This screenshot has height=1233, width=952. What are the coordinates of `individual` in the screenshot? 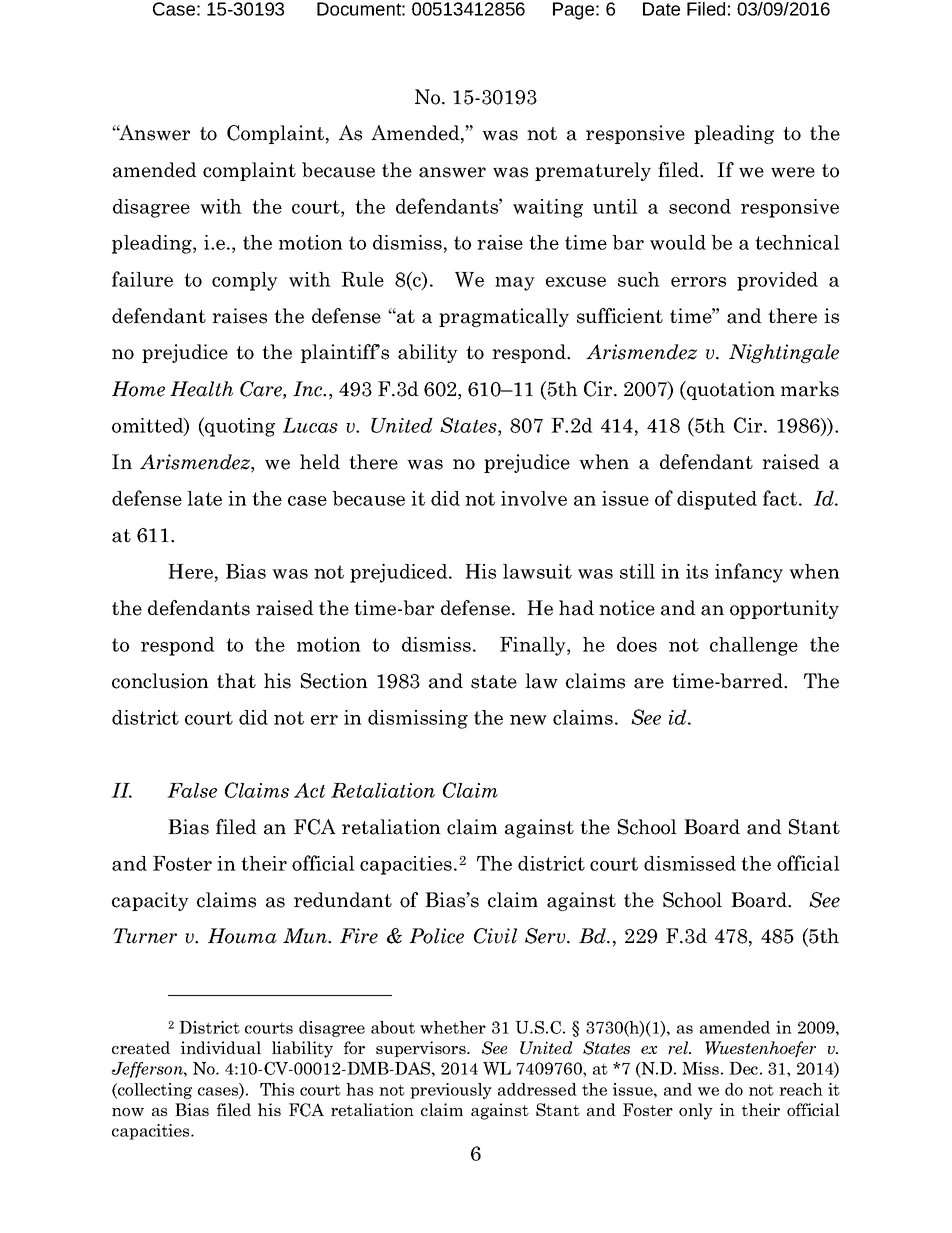 It's located at (221, 1047).
